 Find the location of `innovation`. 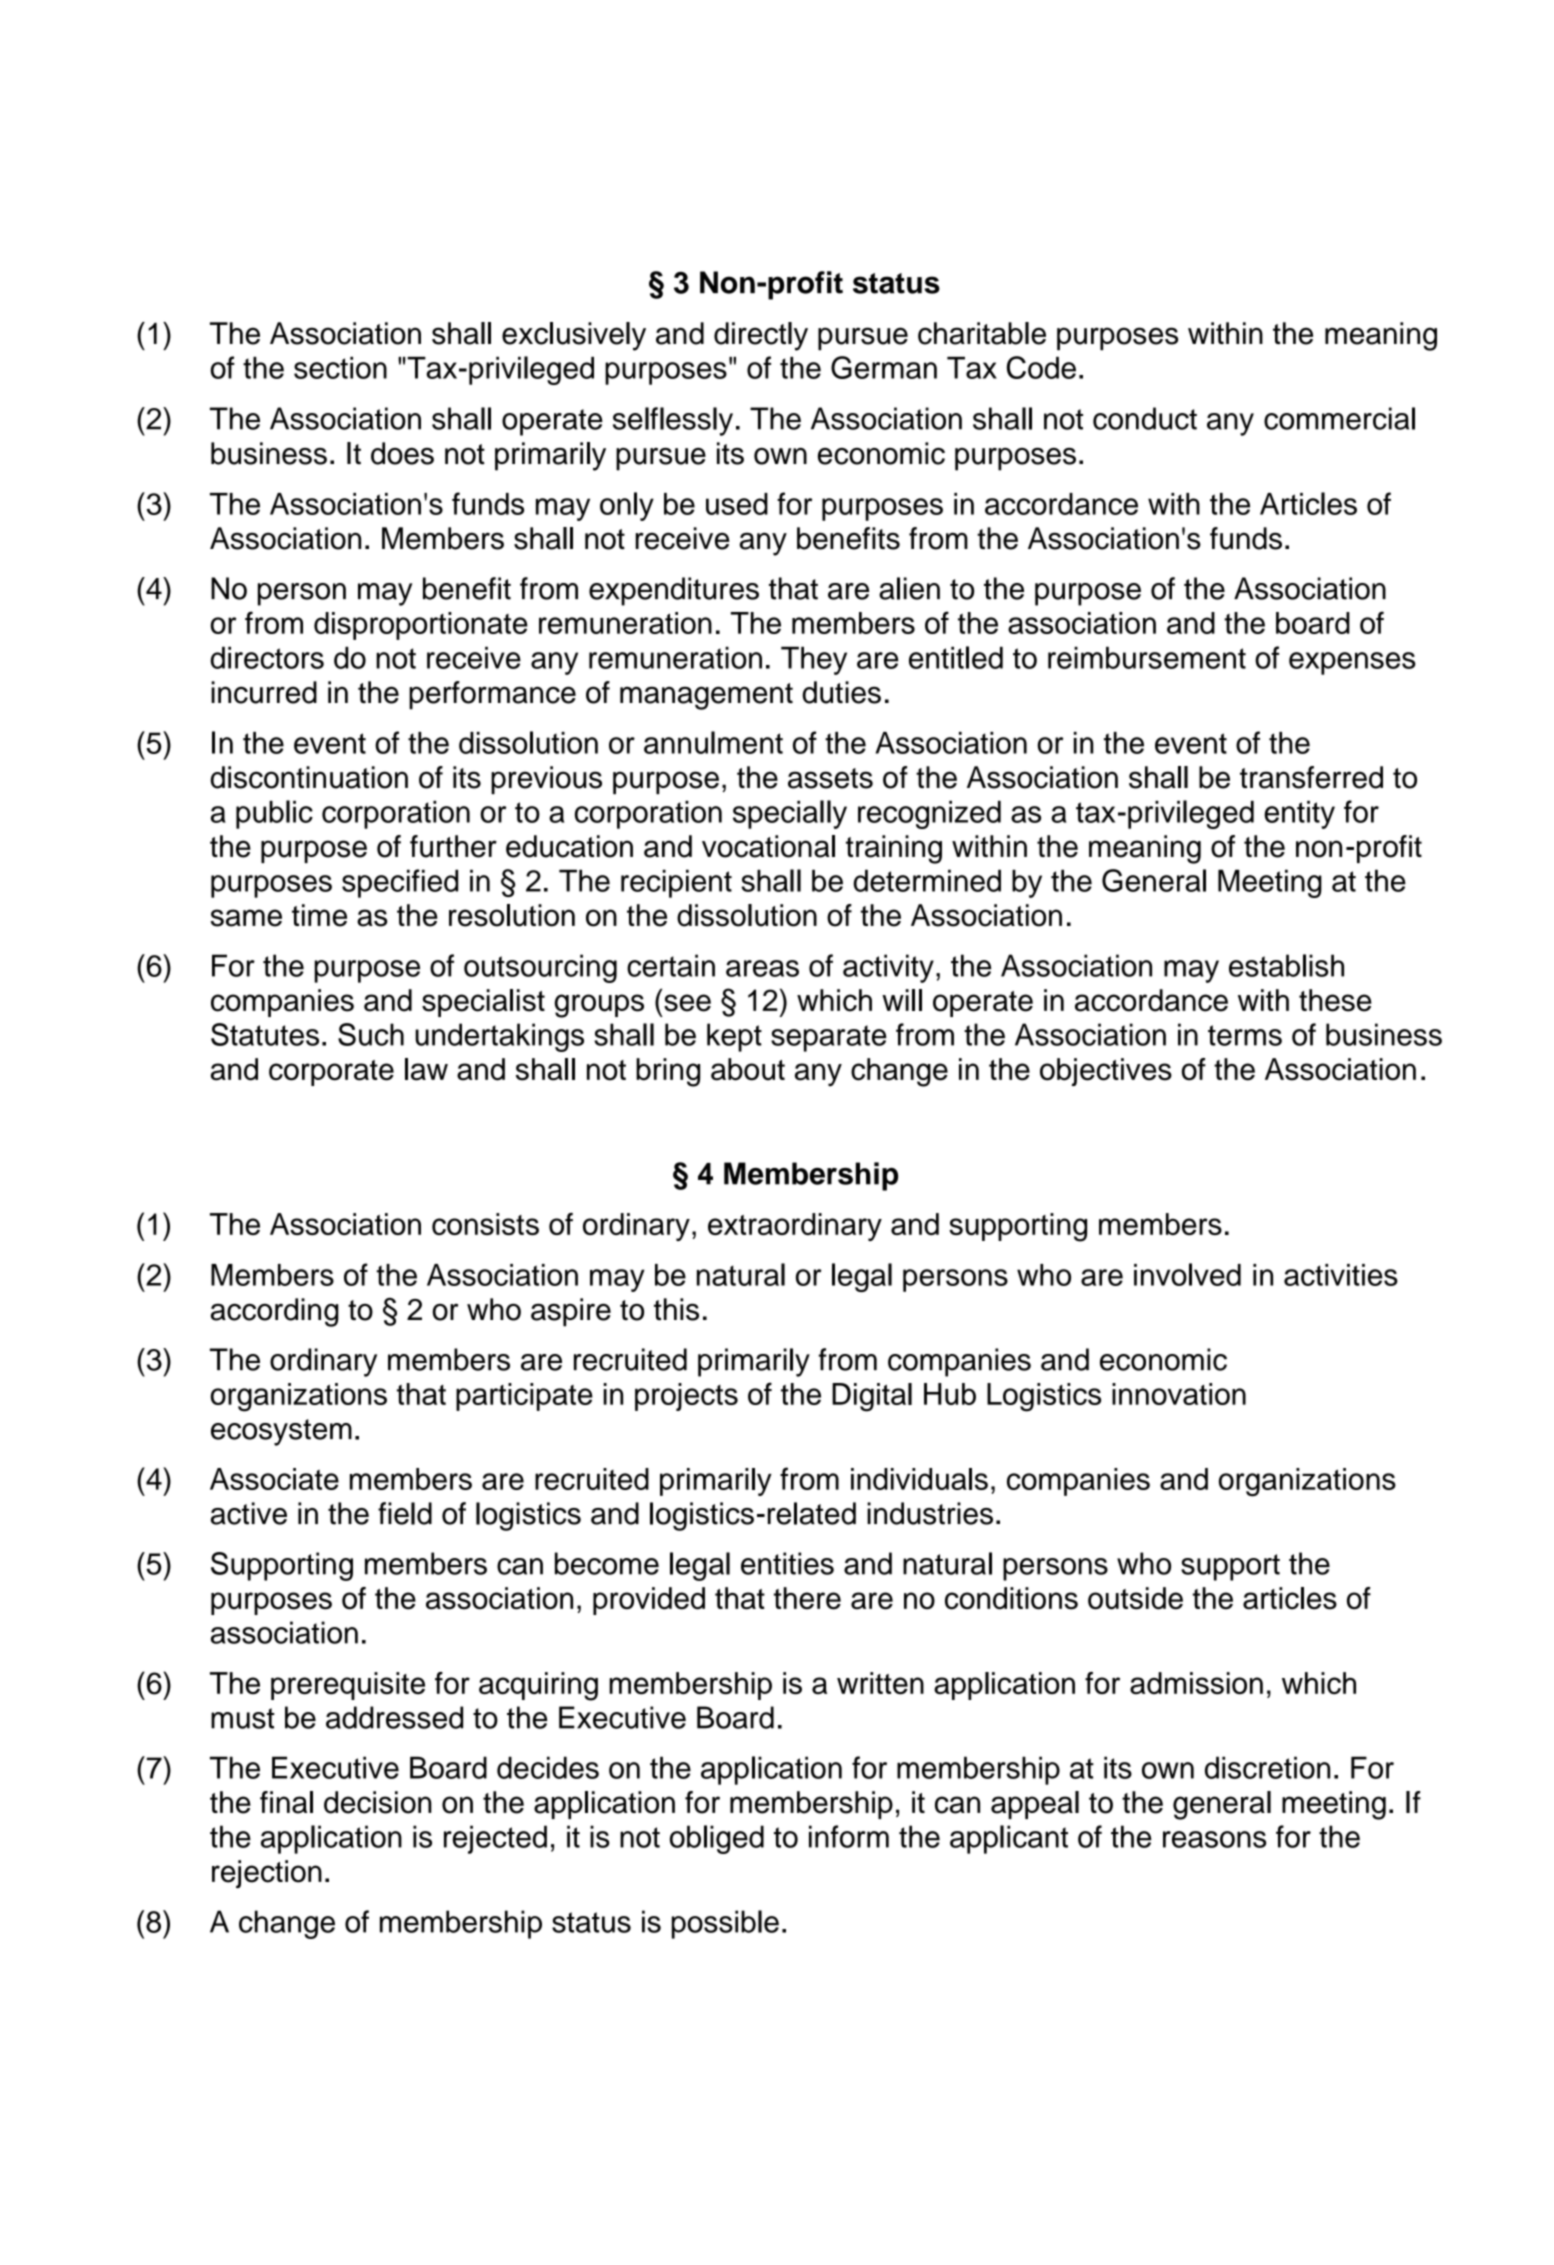

innovation is located at coordinates (1179, 1394).
